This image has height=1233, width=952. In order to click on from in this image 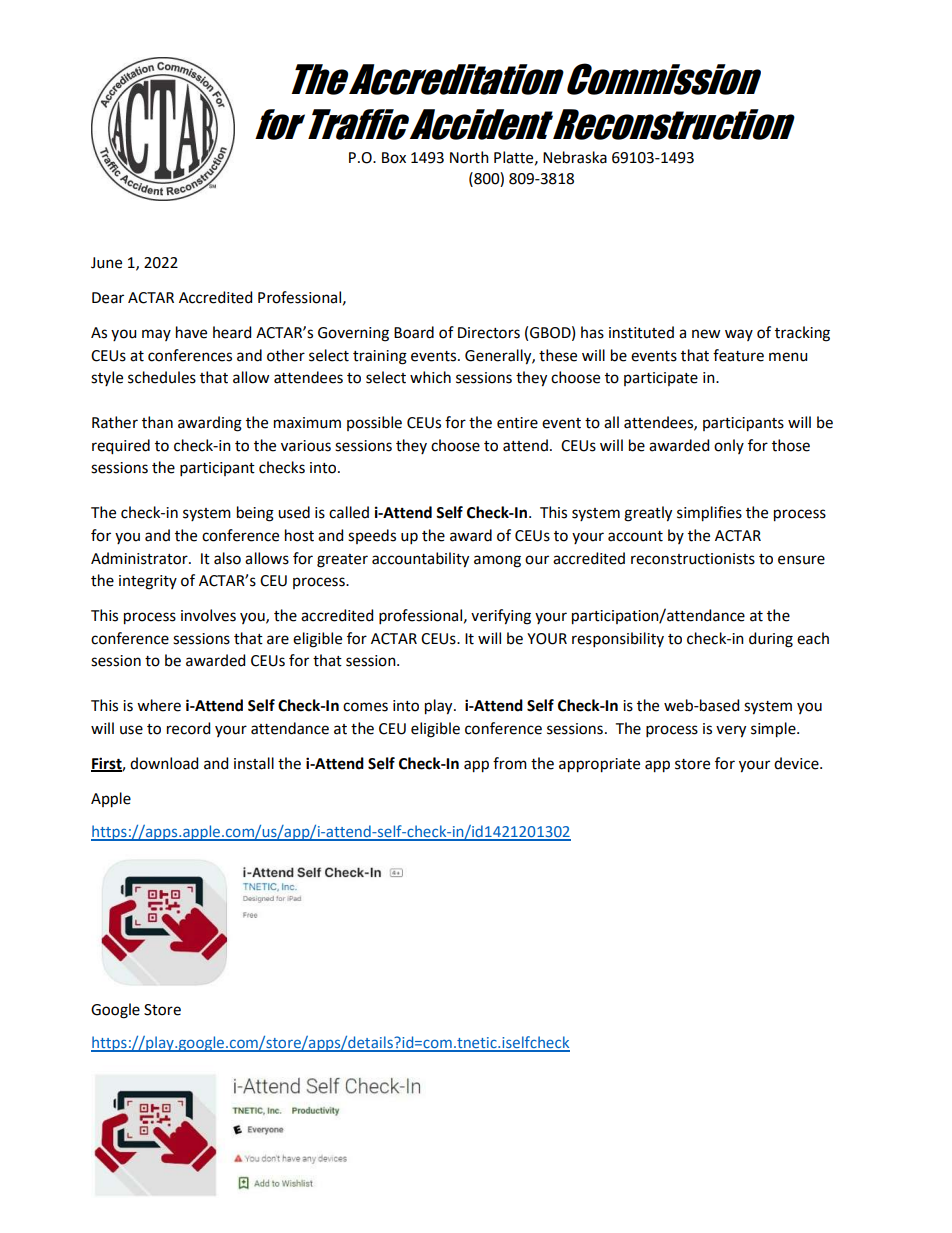, I will do `click(510, 763)`.
